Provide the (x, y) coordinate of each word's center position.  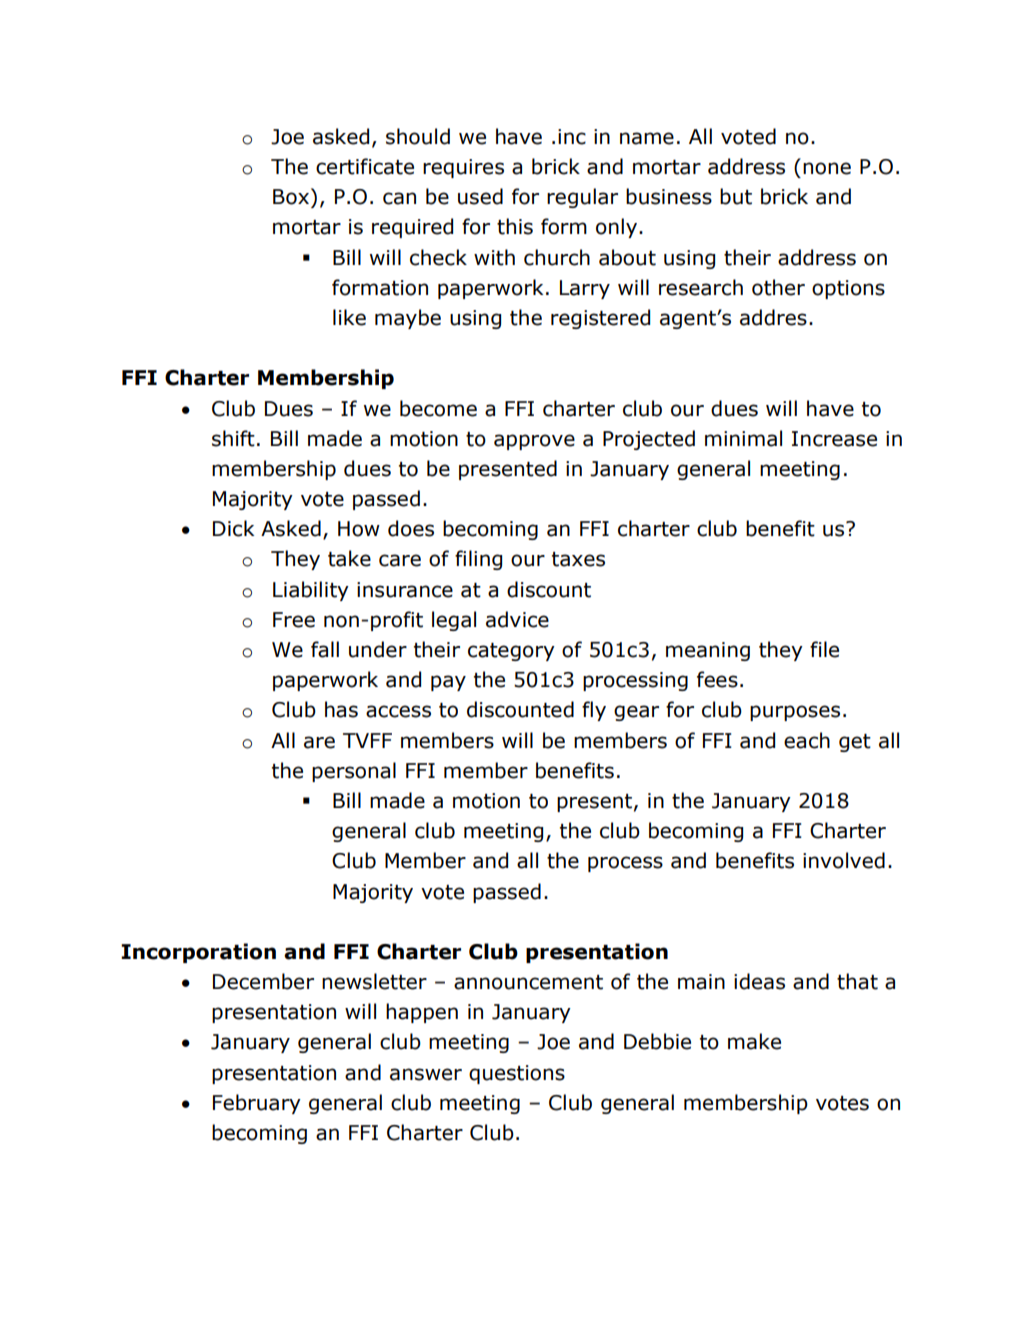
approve (534, 442)
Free (294, 620)
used (480, 196)
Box (292, 196)
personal (354, 772)
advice (517, 619)
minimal (743, 438)
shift (233, 438)
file (824, 649)
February (257, 1104)
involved (844, 860)
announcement (528, 982)
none (827, 168)
